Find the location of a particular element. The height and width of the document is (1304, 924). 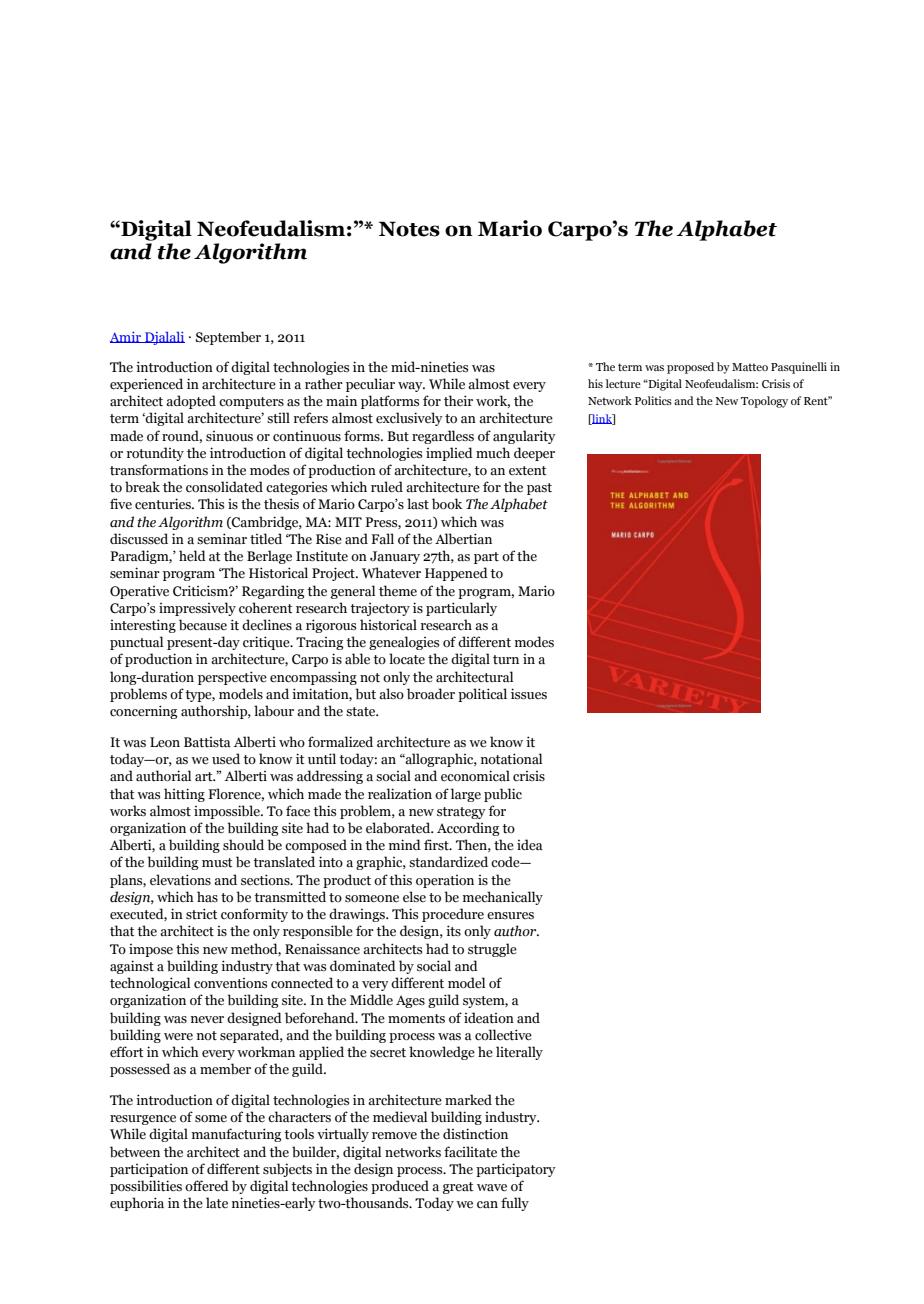

standardized is located at coordinates (448, 862).
